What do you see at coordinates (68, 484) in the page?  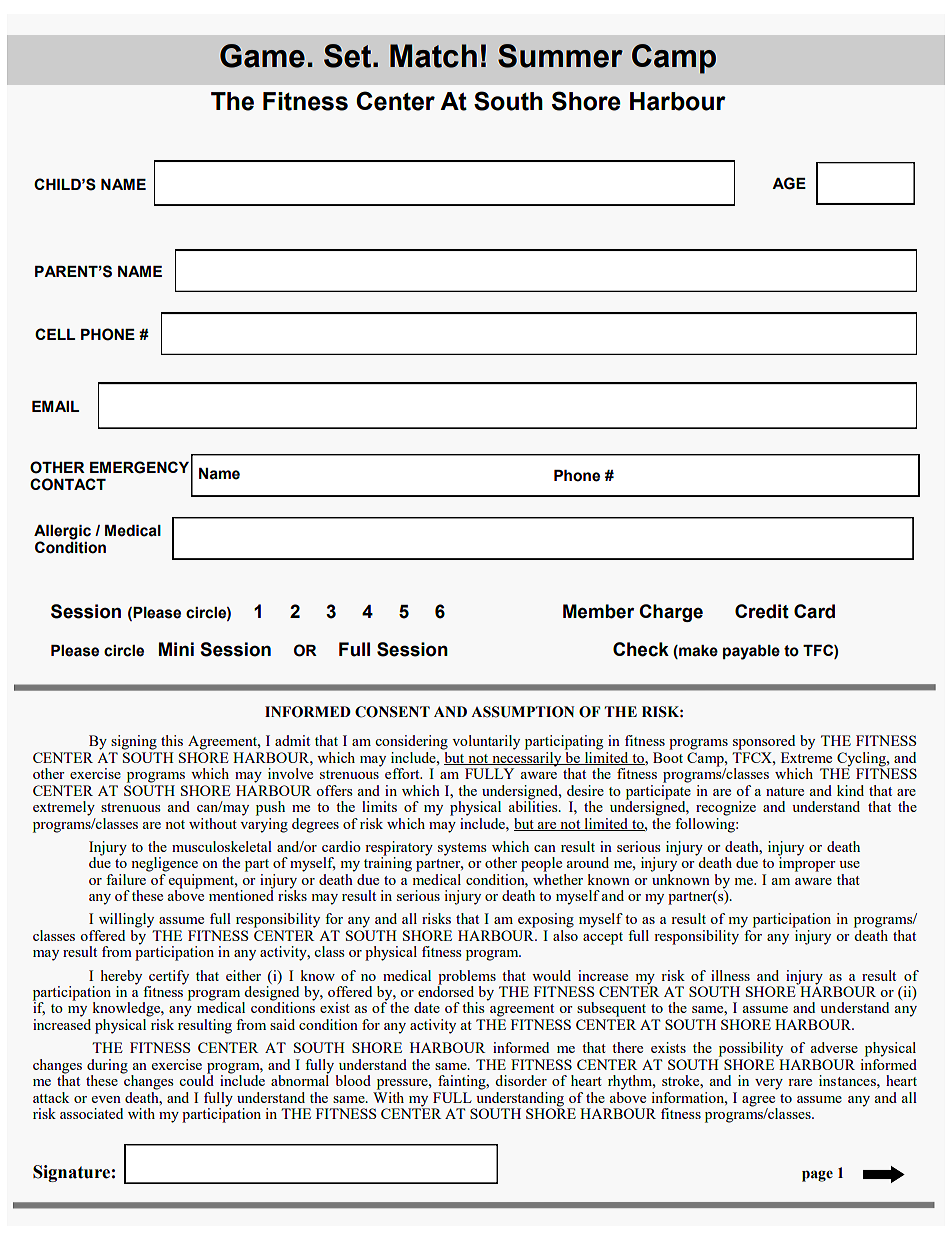 I see `CONTACT` at bounding box center [68, 484].
